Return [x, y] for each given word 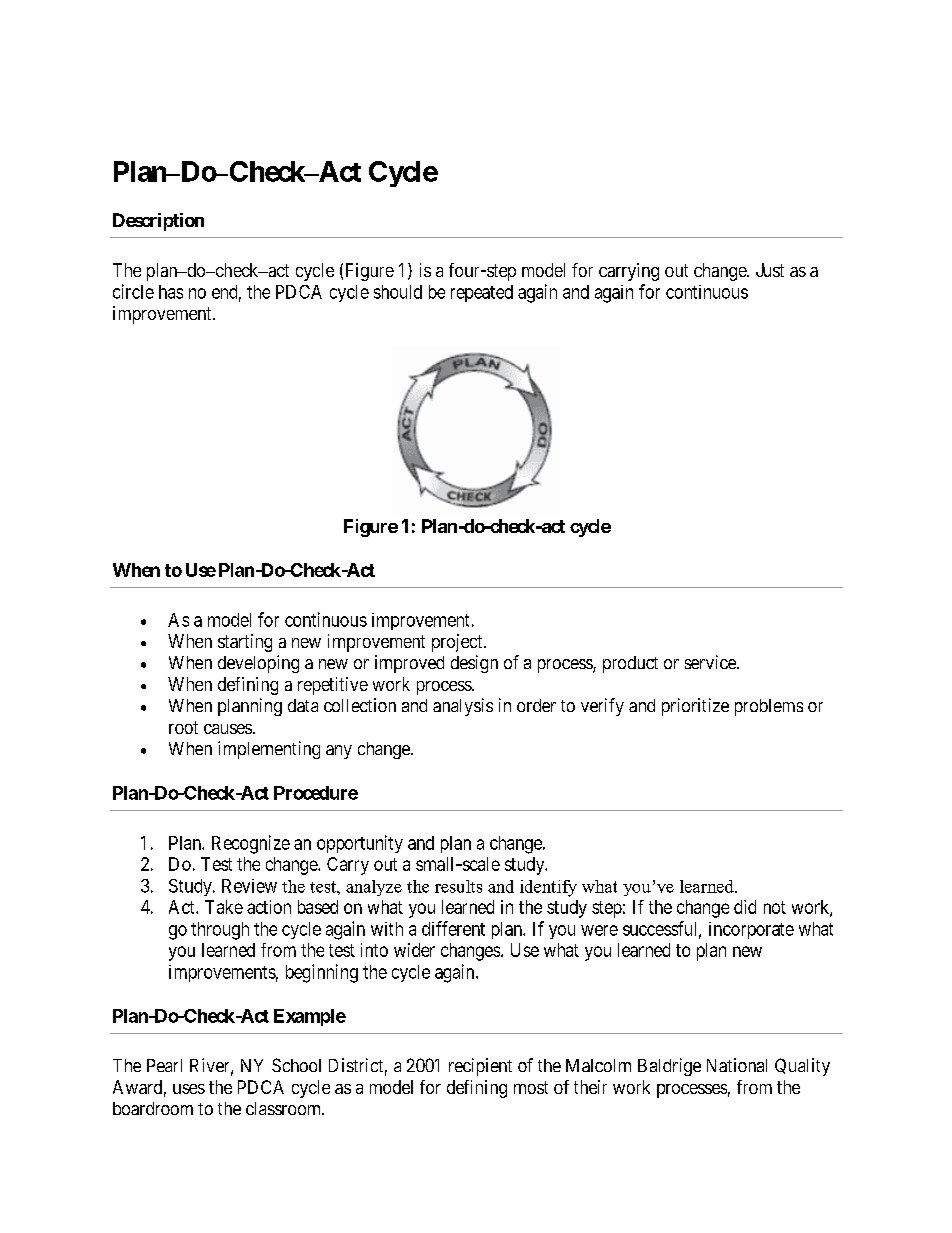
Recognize [251, 844]
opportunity [360, 844]
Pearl [164, 1065]
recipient [480, 1067]
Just [770, 270]
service [711, 662]
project [458, 643]
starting [245, 643]
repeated [482, 293]
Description [158, 222]
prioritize [695, 707]
